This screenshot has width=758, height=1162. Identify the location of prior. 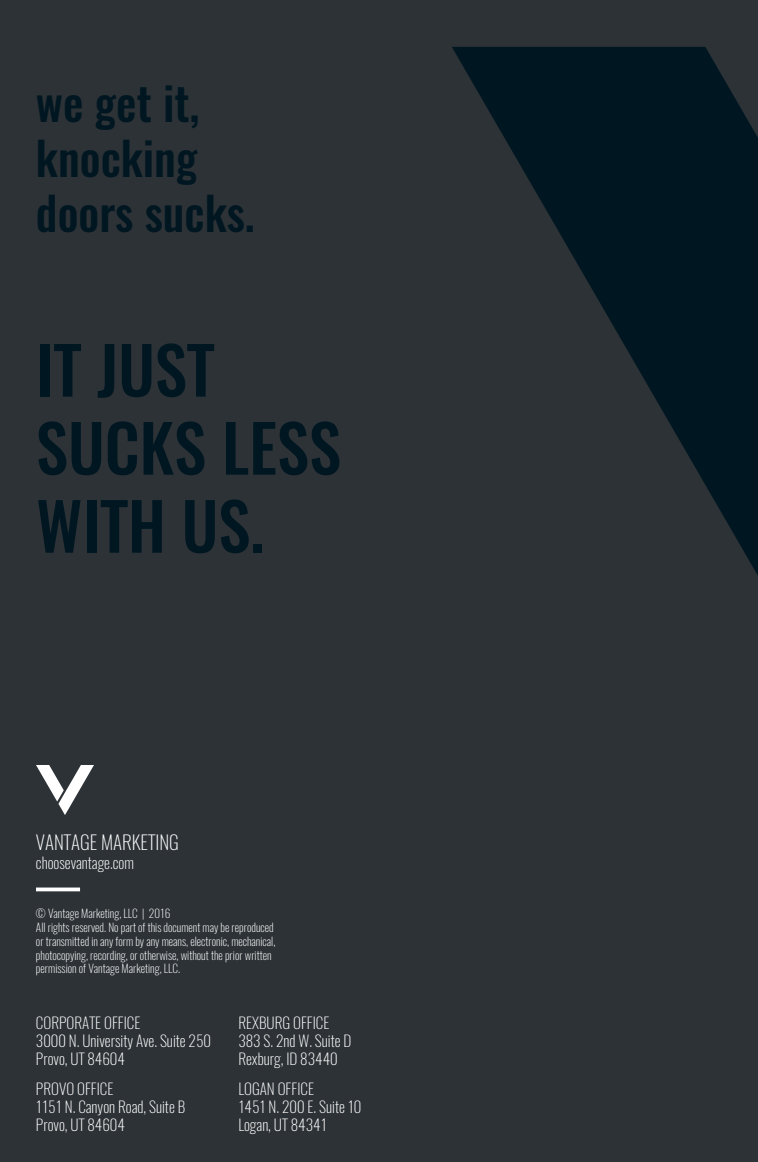
(233, 956).
